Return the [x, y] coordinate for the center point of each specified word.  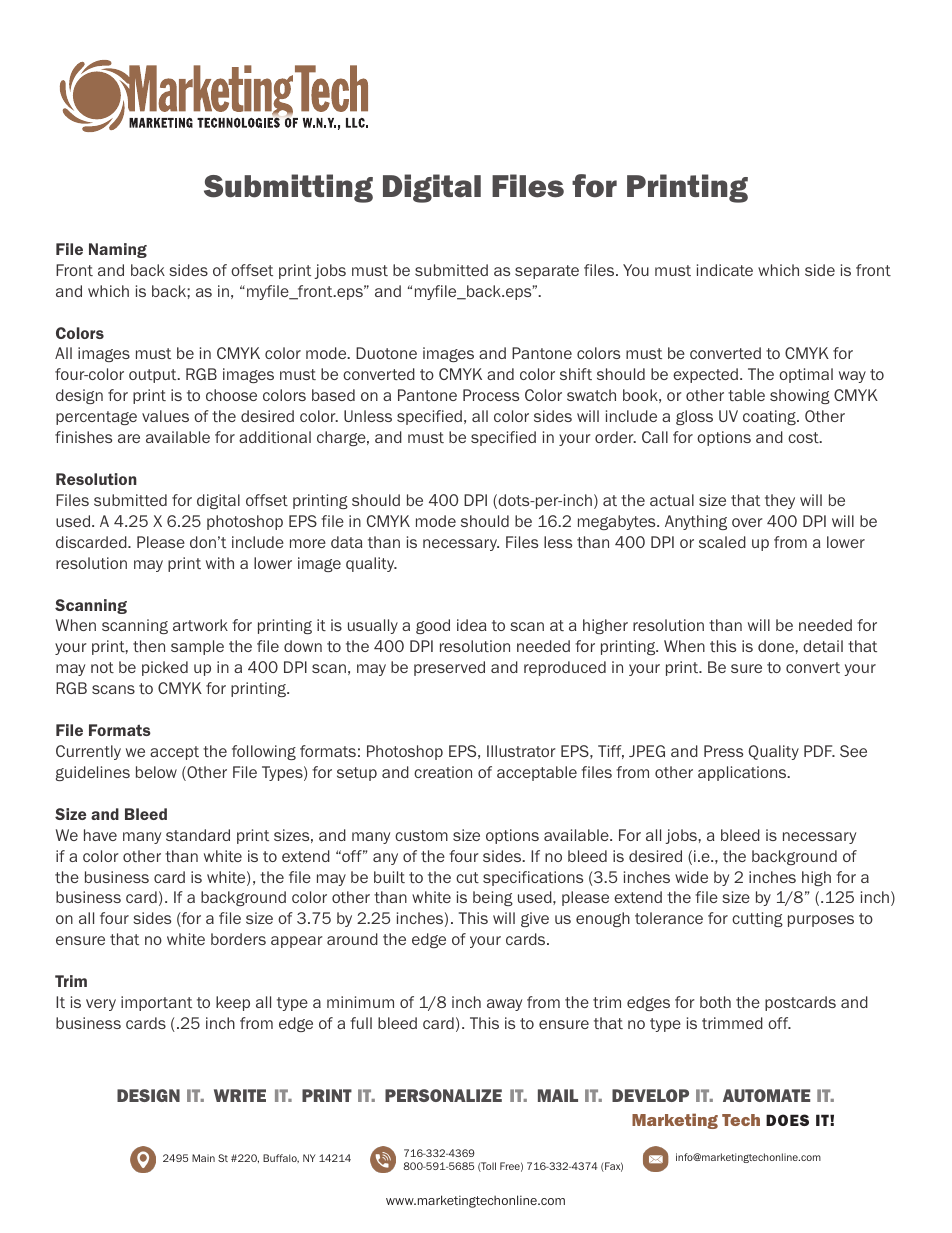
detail [823, 646]
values [165, 416]
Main [203, 1158]
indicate [725, 270]
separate [547, 272]
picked [165, 668]
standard [198, 835]
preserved [449, 668]
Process [491, 395]
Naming [118, 250]
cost [804, 437]
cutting [757, 919]
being [493, 898]
